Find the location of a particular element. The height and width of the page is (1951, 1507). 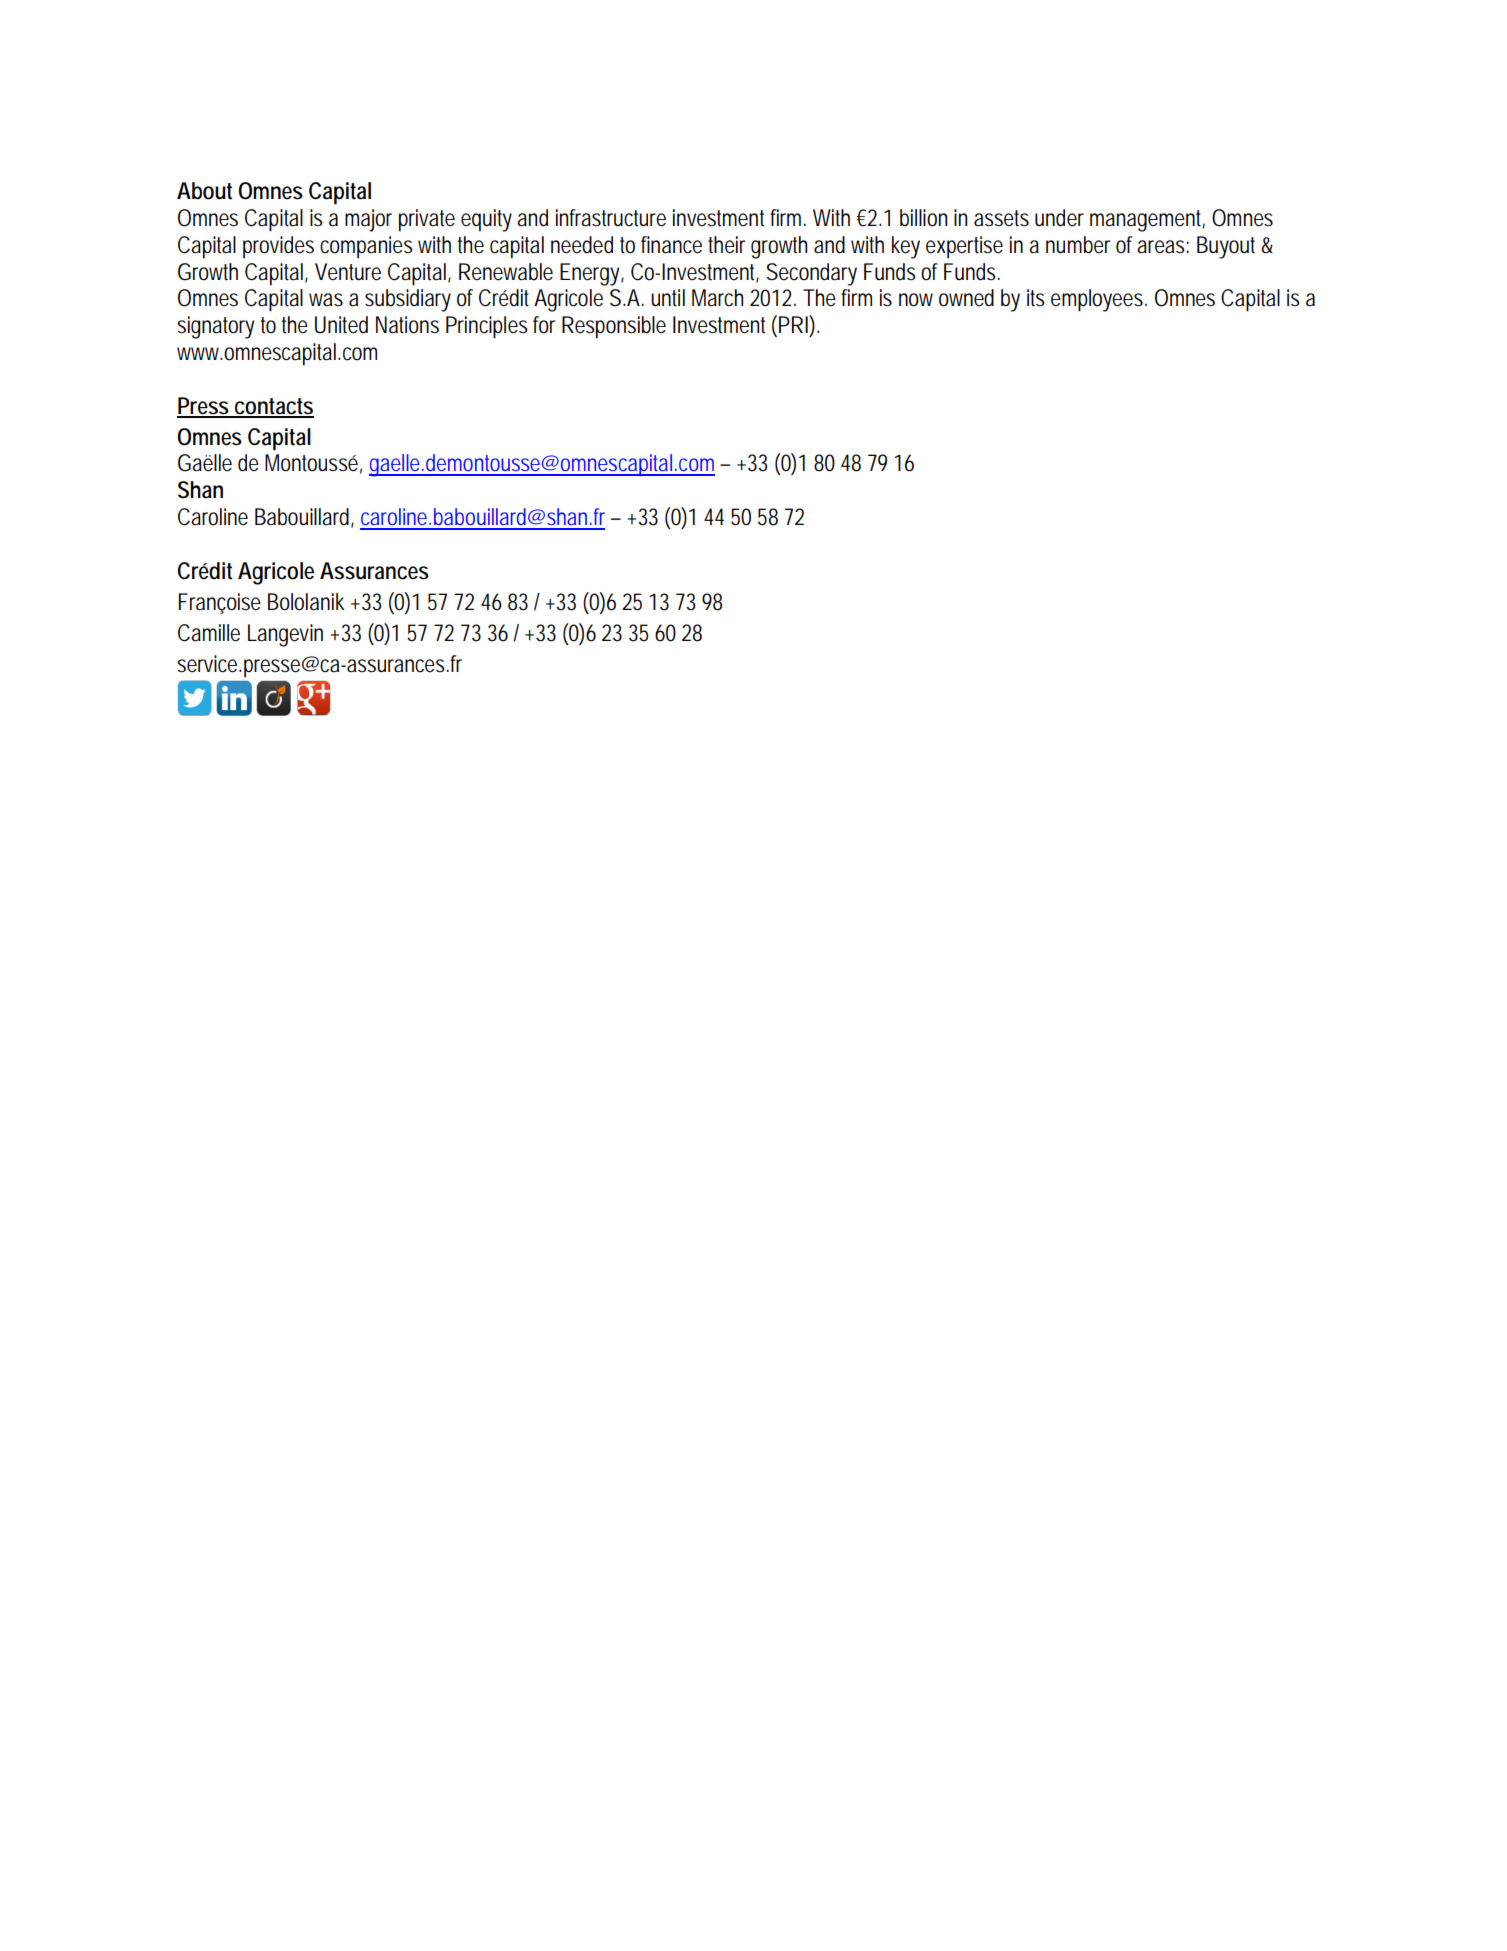

United is located at coordinates (341, 325).
